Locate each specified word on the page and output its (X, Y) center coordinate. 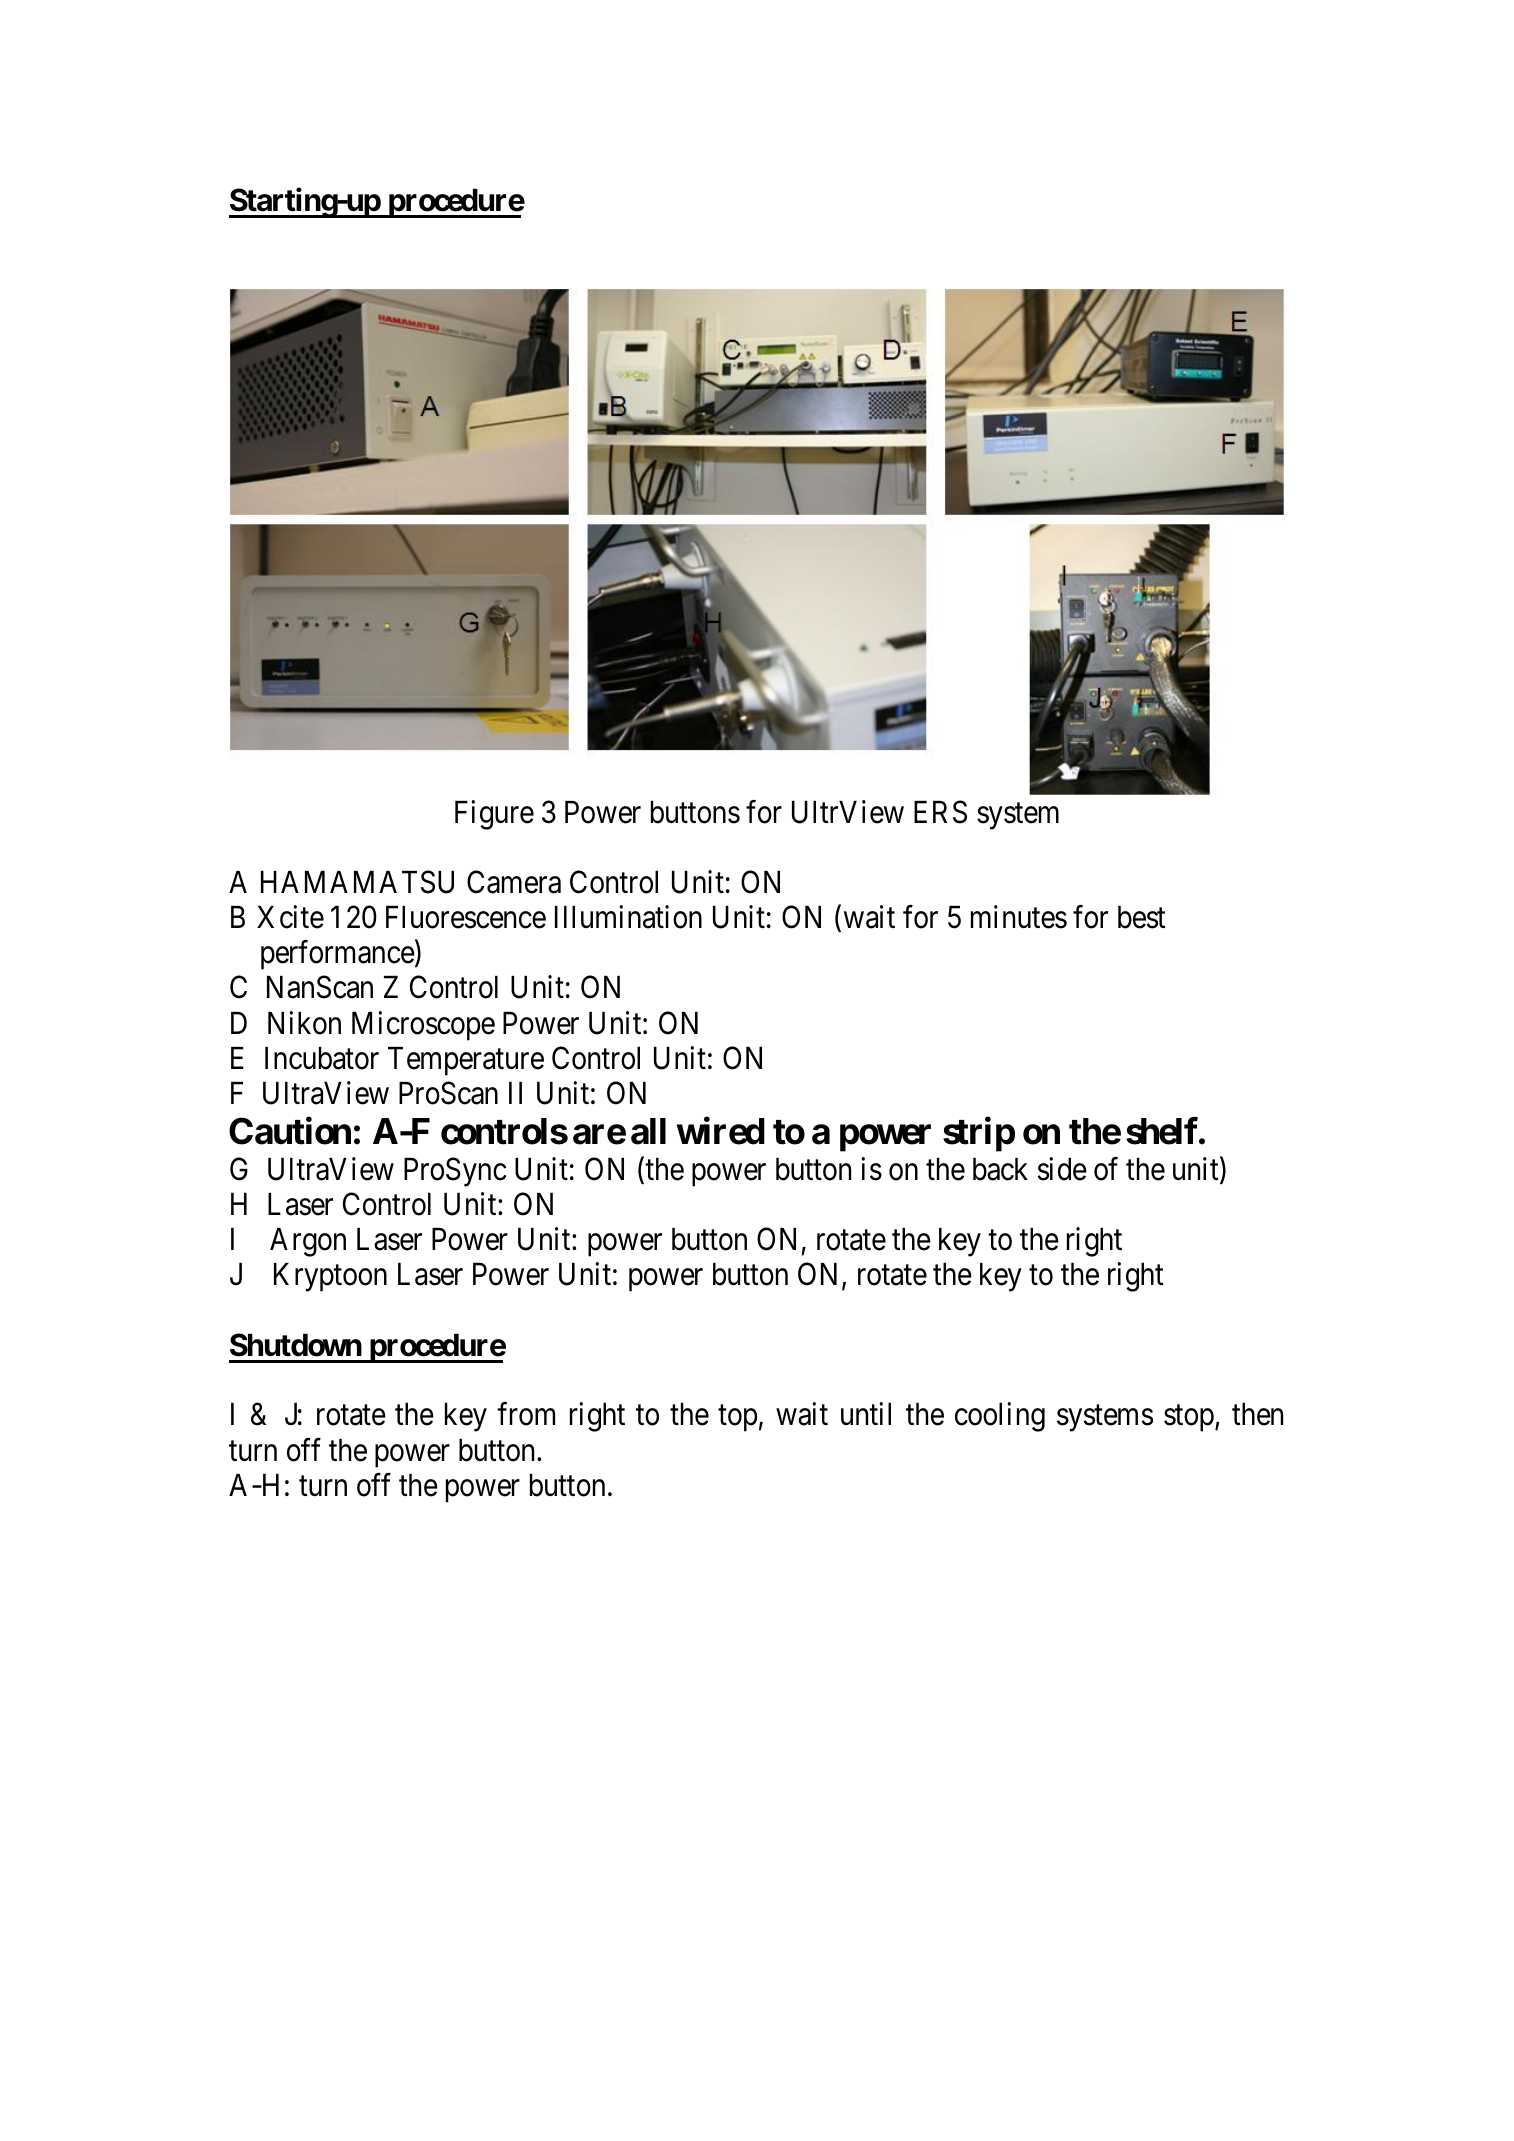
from (526, 1414)
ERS (940, 812)
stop (1189, 1419)
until (866, 1414)
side (1062, 1169)
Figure (494, 815)
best (1142, 917)
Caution (290, 1131)
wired (721, 1131)
